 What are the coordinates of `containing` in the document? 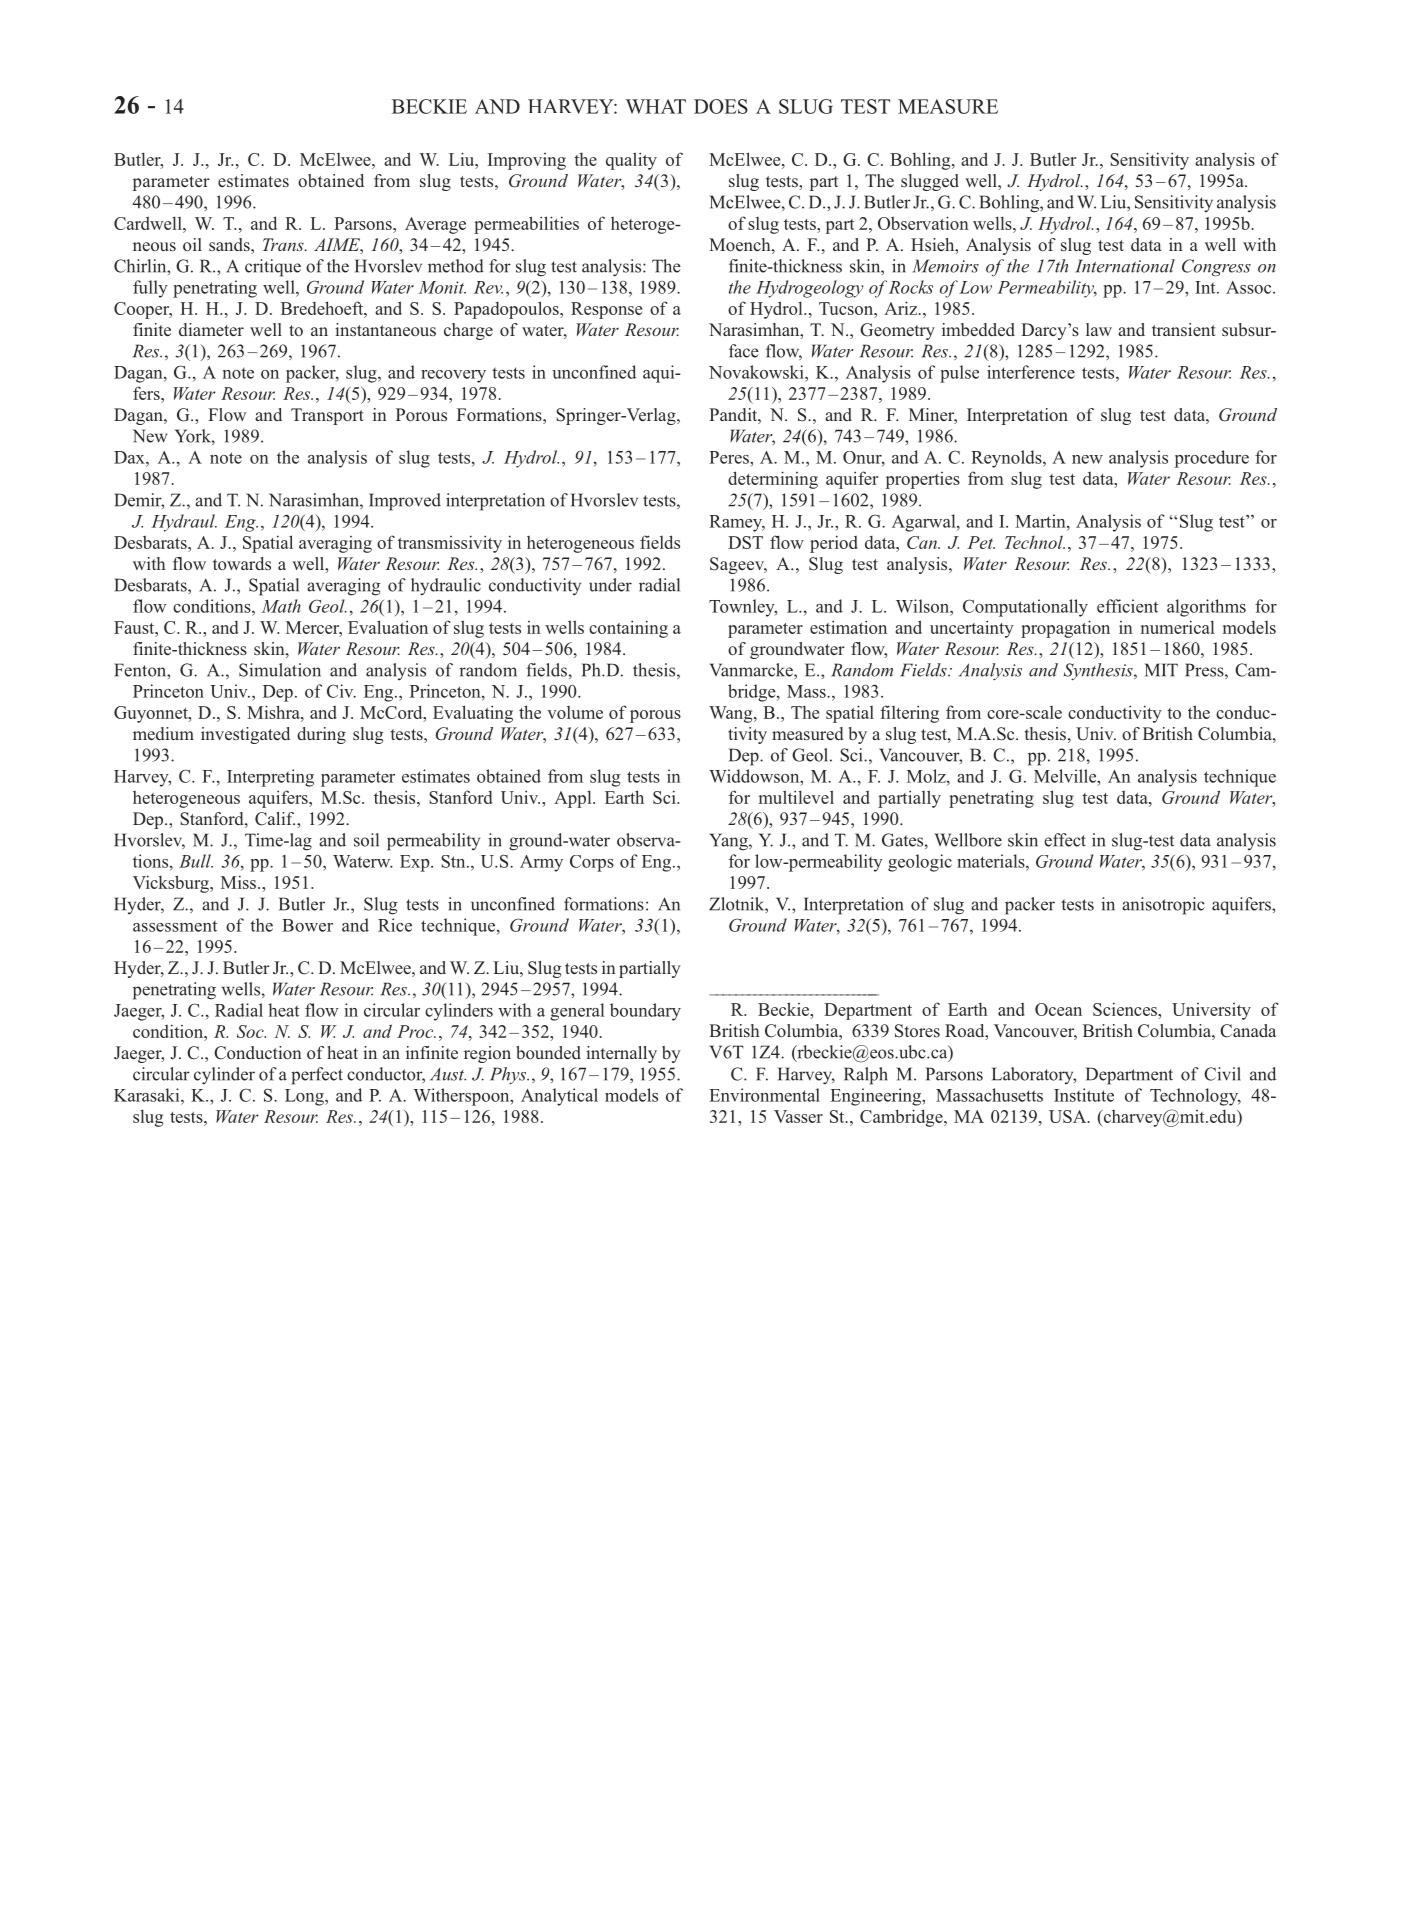 It's located at (628, 629).
